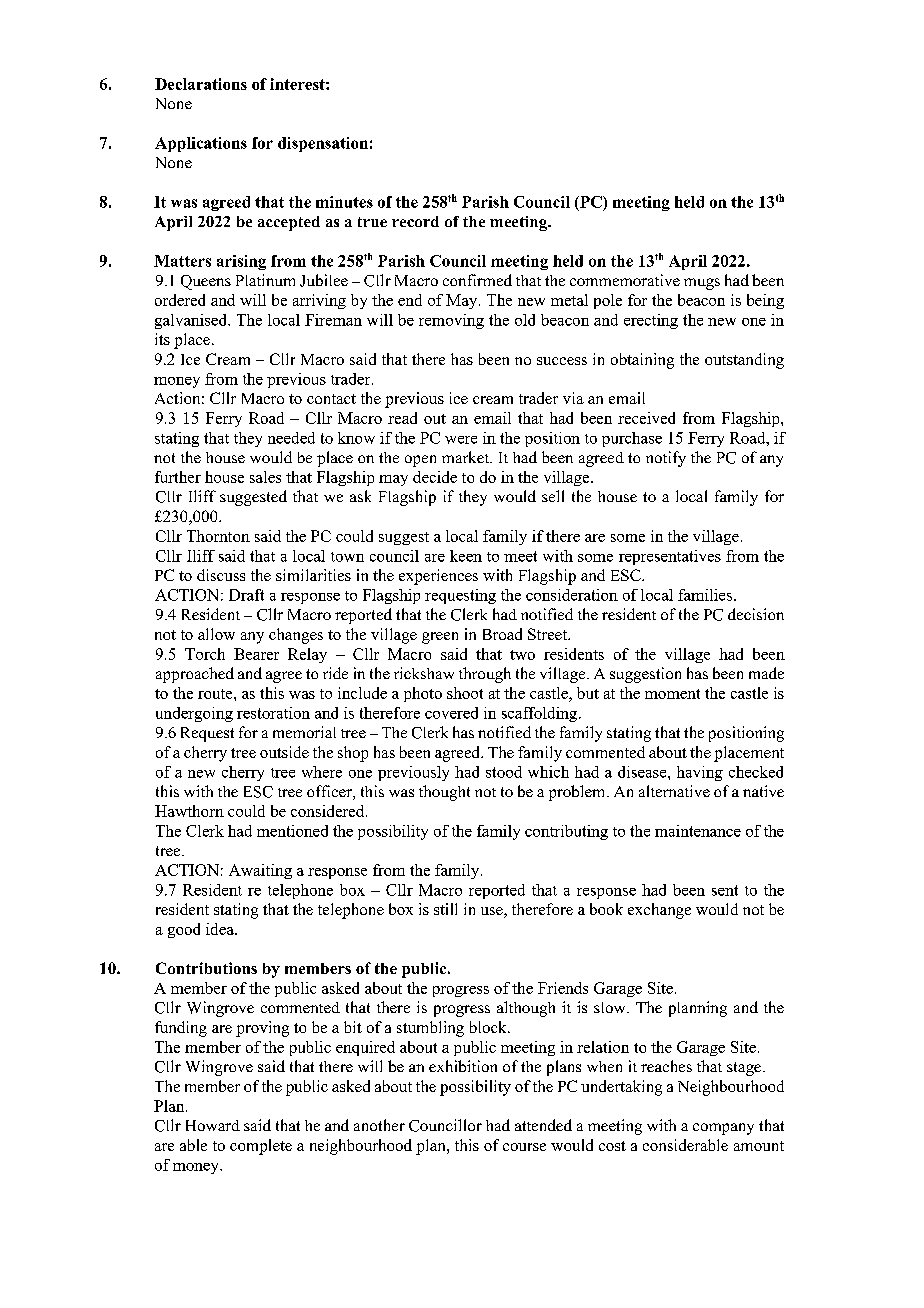 The width and height of the document is (924, 1308). I want to click on covered, so click(451, 713).
